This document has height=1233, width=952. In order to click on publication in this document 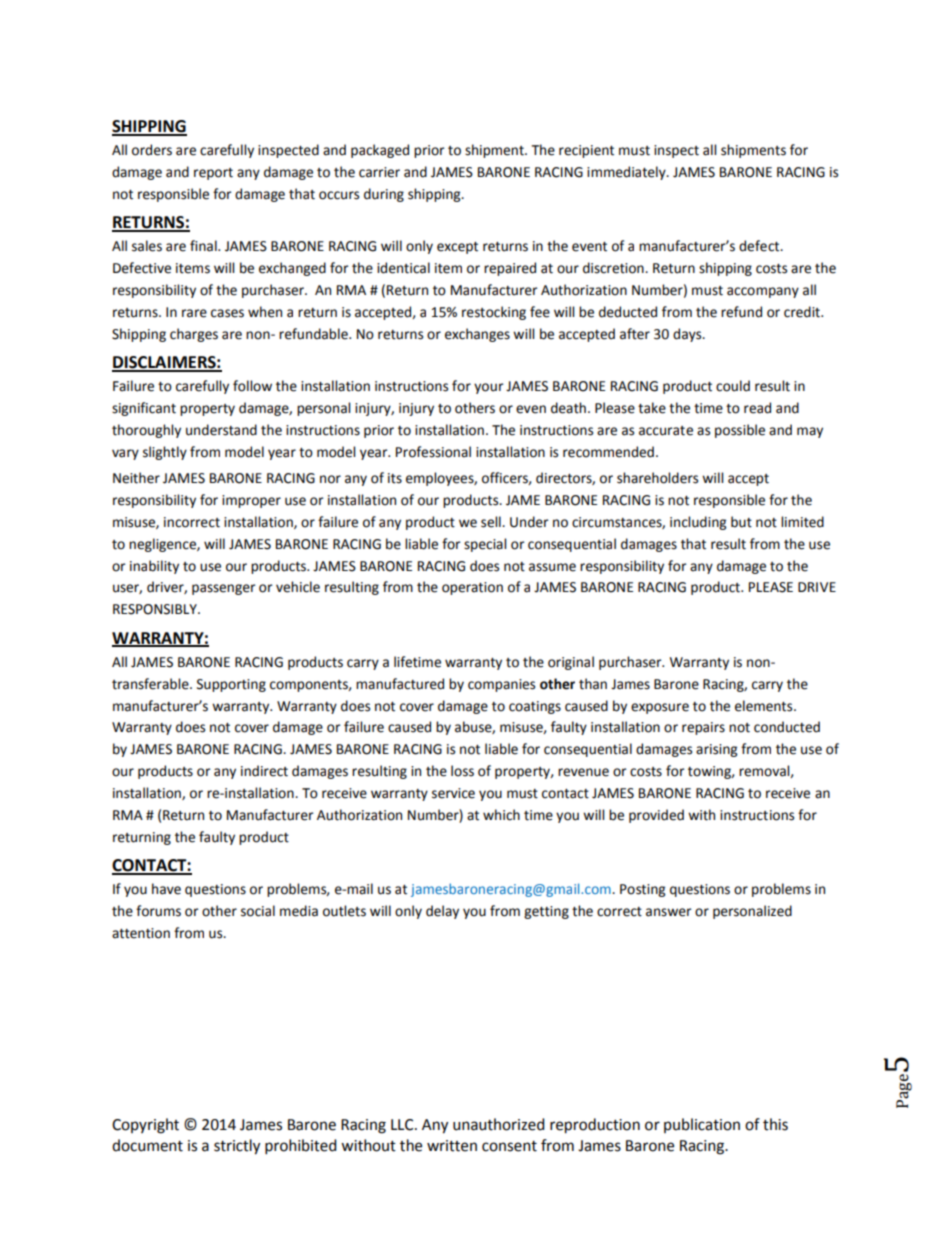, I will do `click(702, 1125)`.
